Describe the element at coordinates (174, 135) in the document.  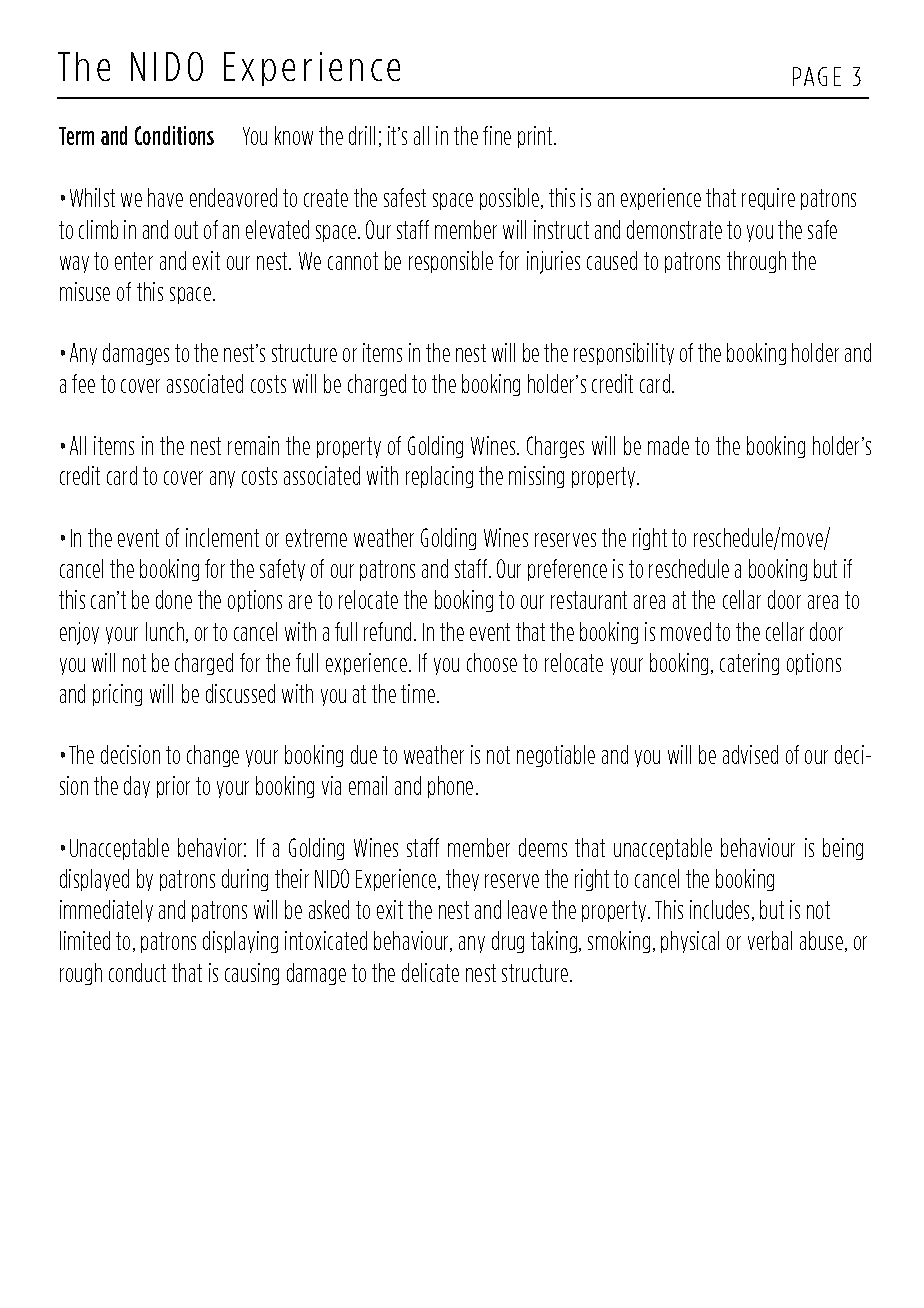
I see `Conditions` at that location.
